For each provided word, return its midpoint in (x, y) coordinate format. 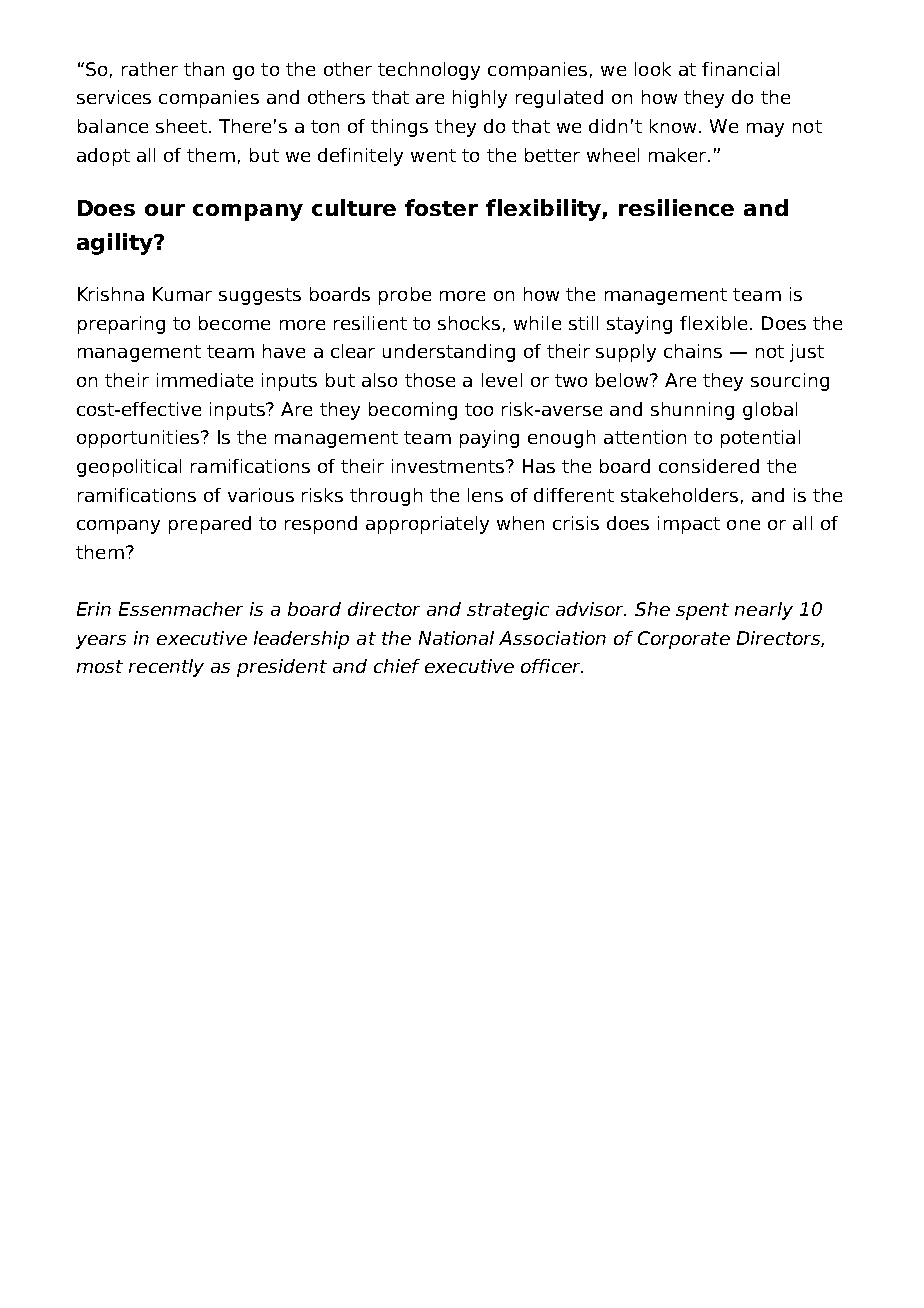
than (204, 69)
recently (166, 668)
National (456, 638)
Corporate (684, 640)
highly (480, 99)
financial (740, 69)
